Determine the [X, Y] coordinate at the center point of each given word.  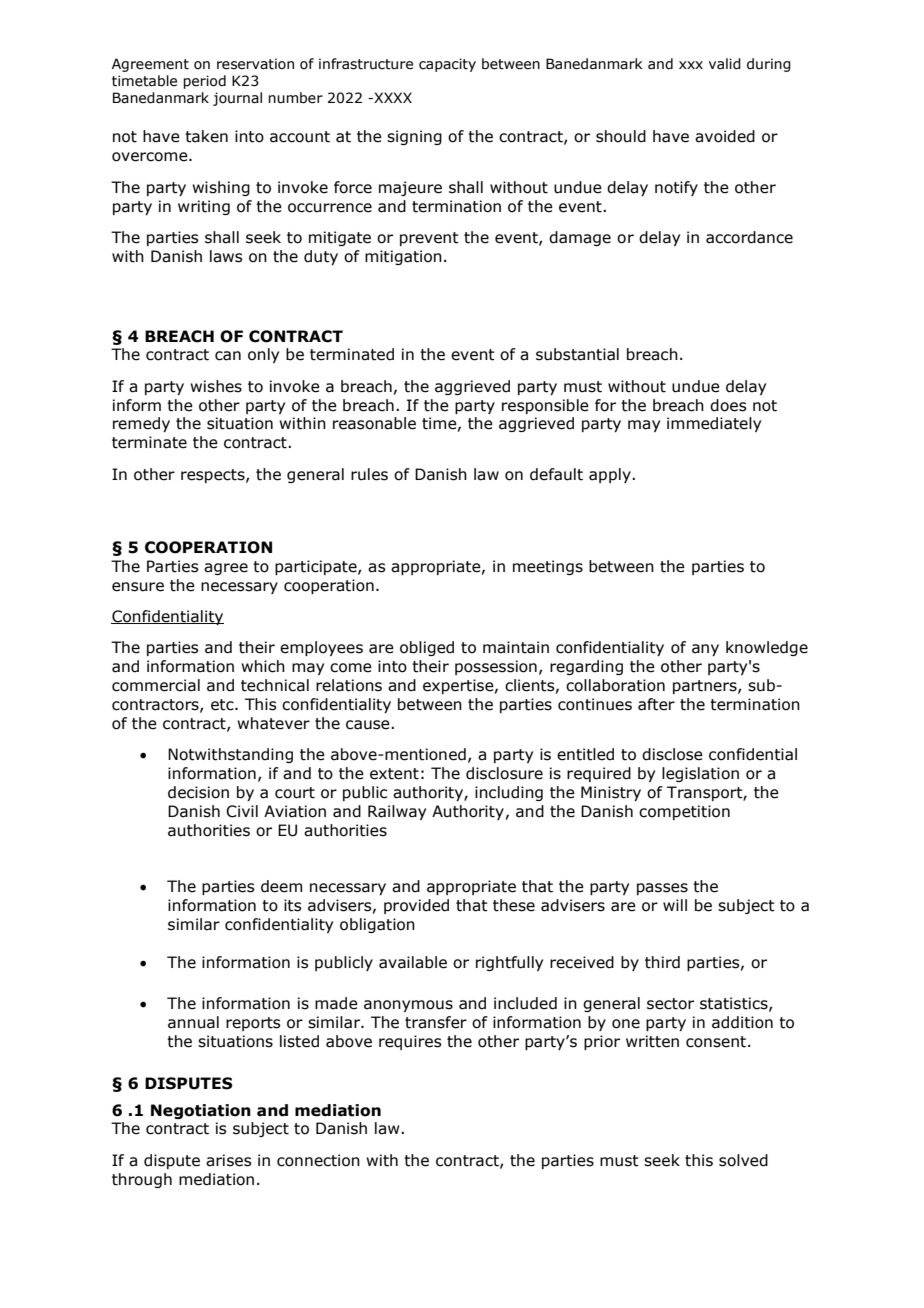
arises [228, 1160]
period [204, 82]
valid [725, 64]
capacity [447, 65]
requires [410, 1042]
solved [743, 1160]
